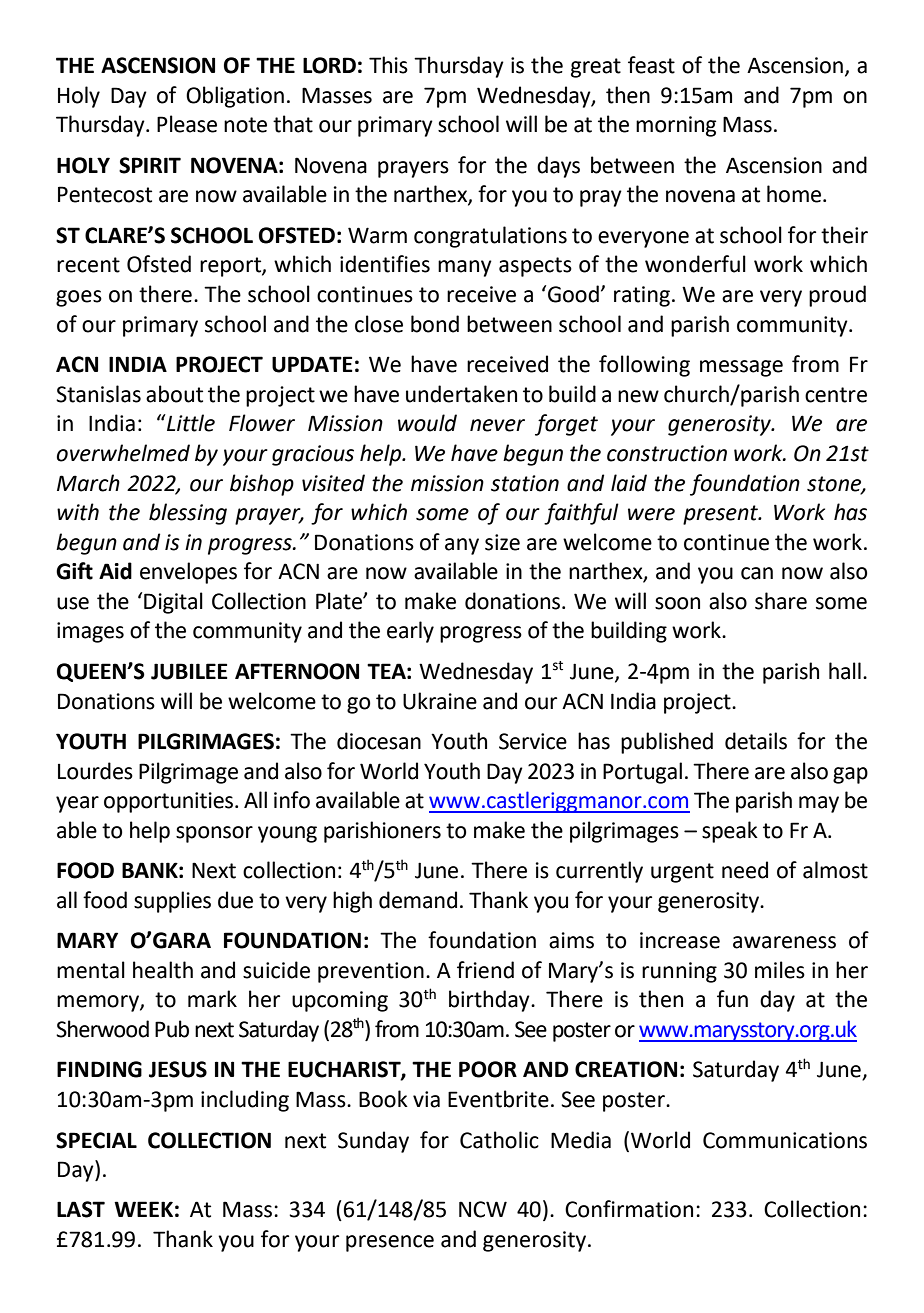 Image resolution: width=924 pixels, height=1313 pixels. Describe the element at coordinates (143, 1209) in the screenshot. I see `WEEK` at that location.
